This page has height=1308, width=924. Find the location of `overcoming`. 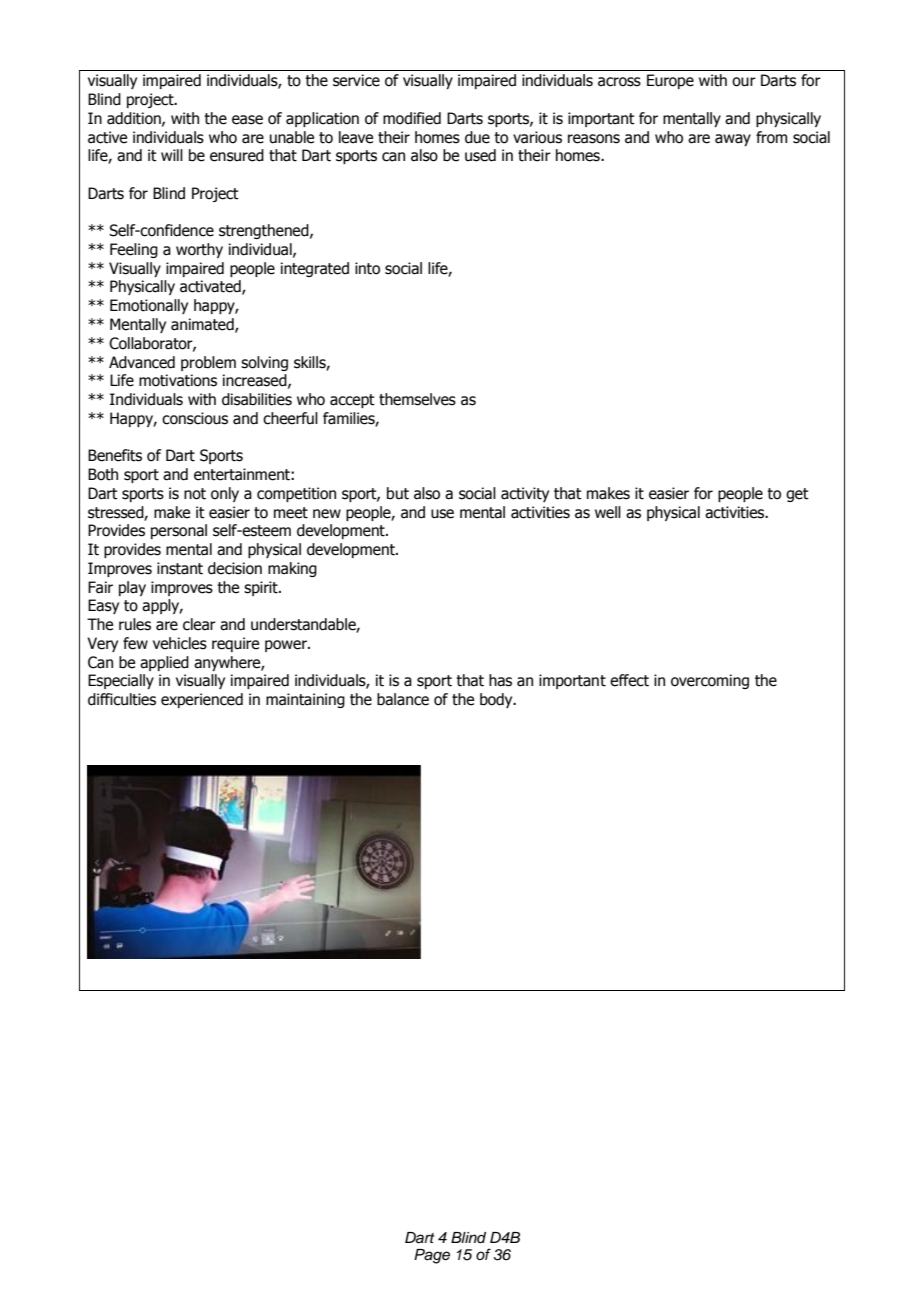

overcoming is located at coordinates (710, 681).
